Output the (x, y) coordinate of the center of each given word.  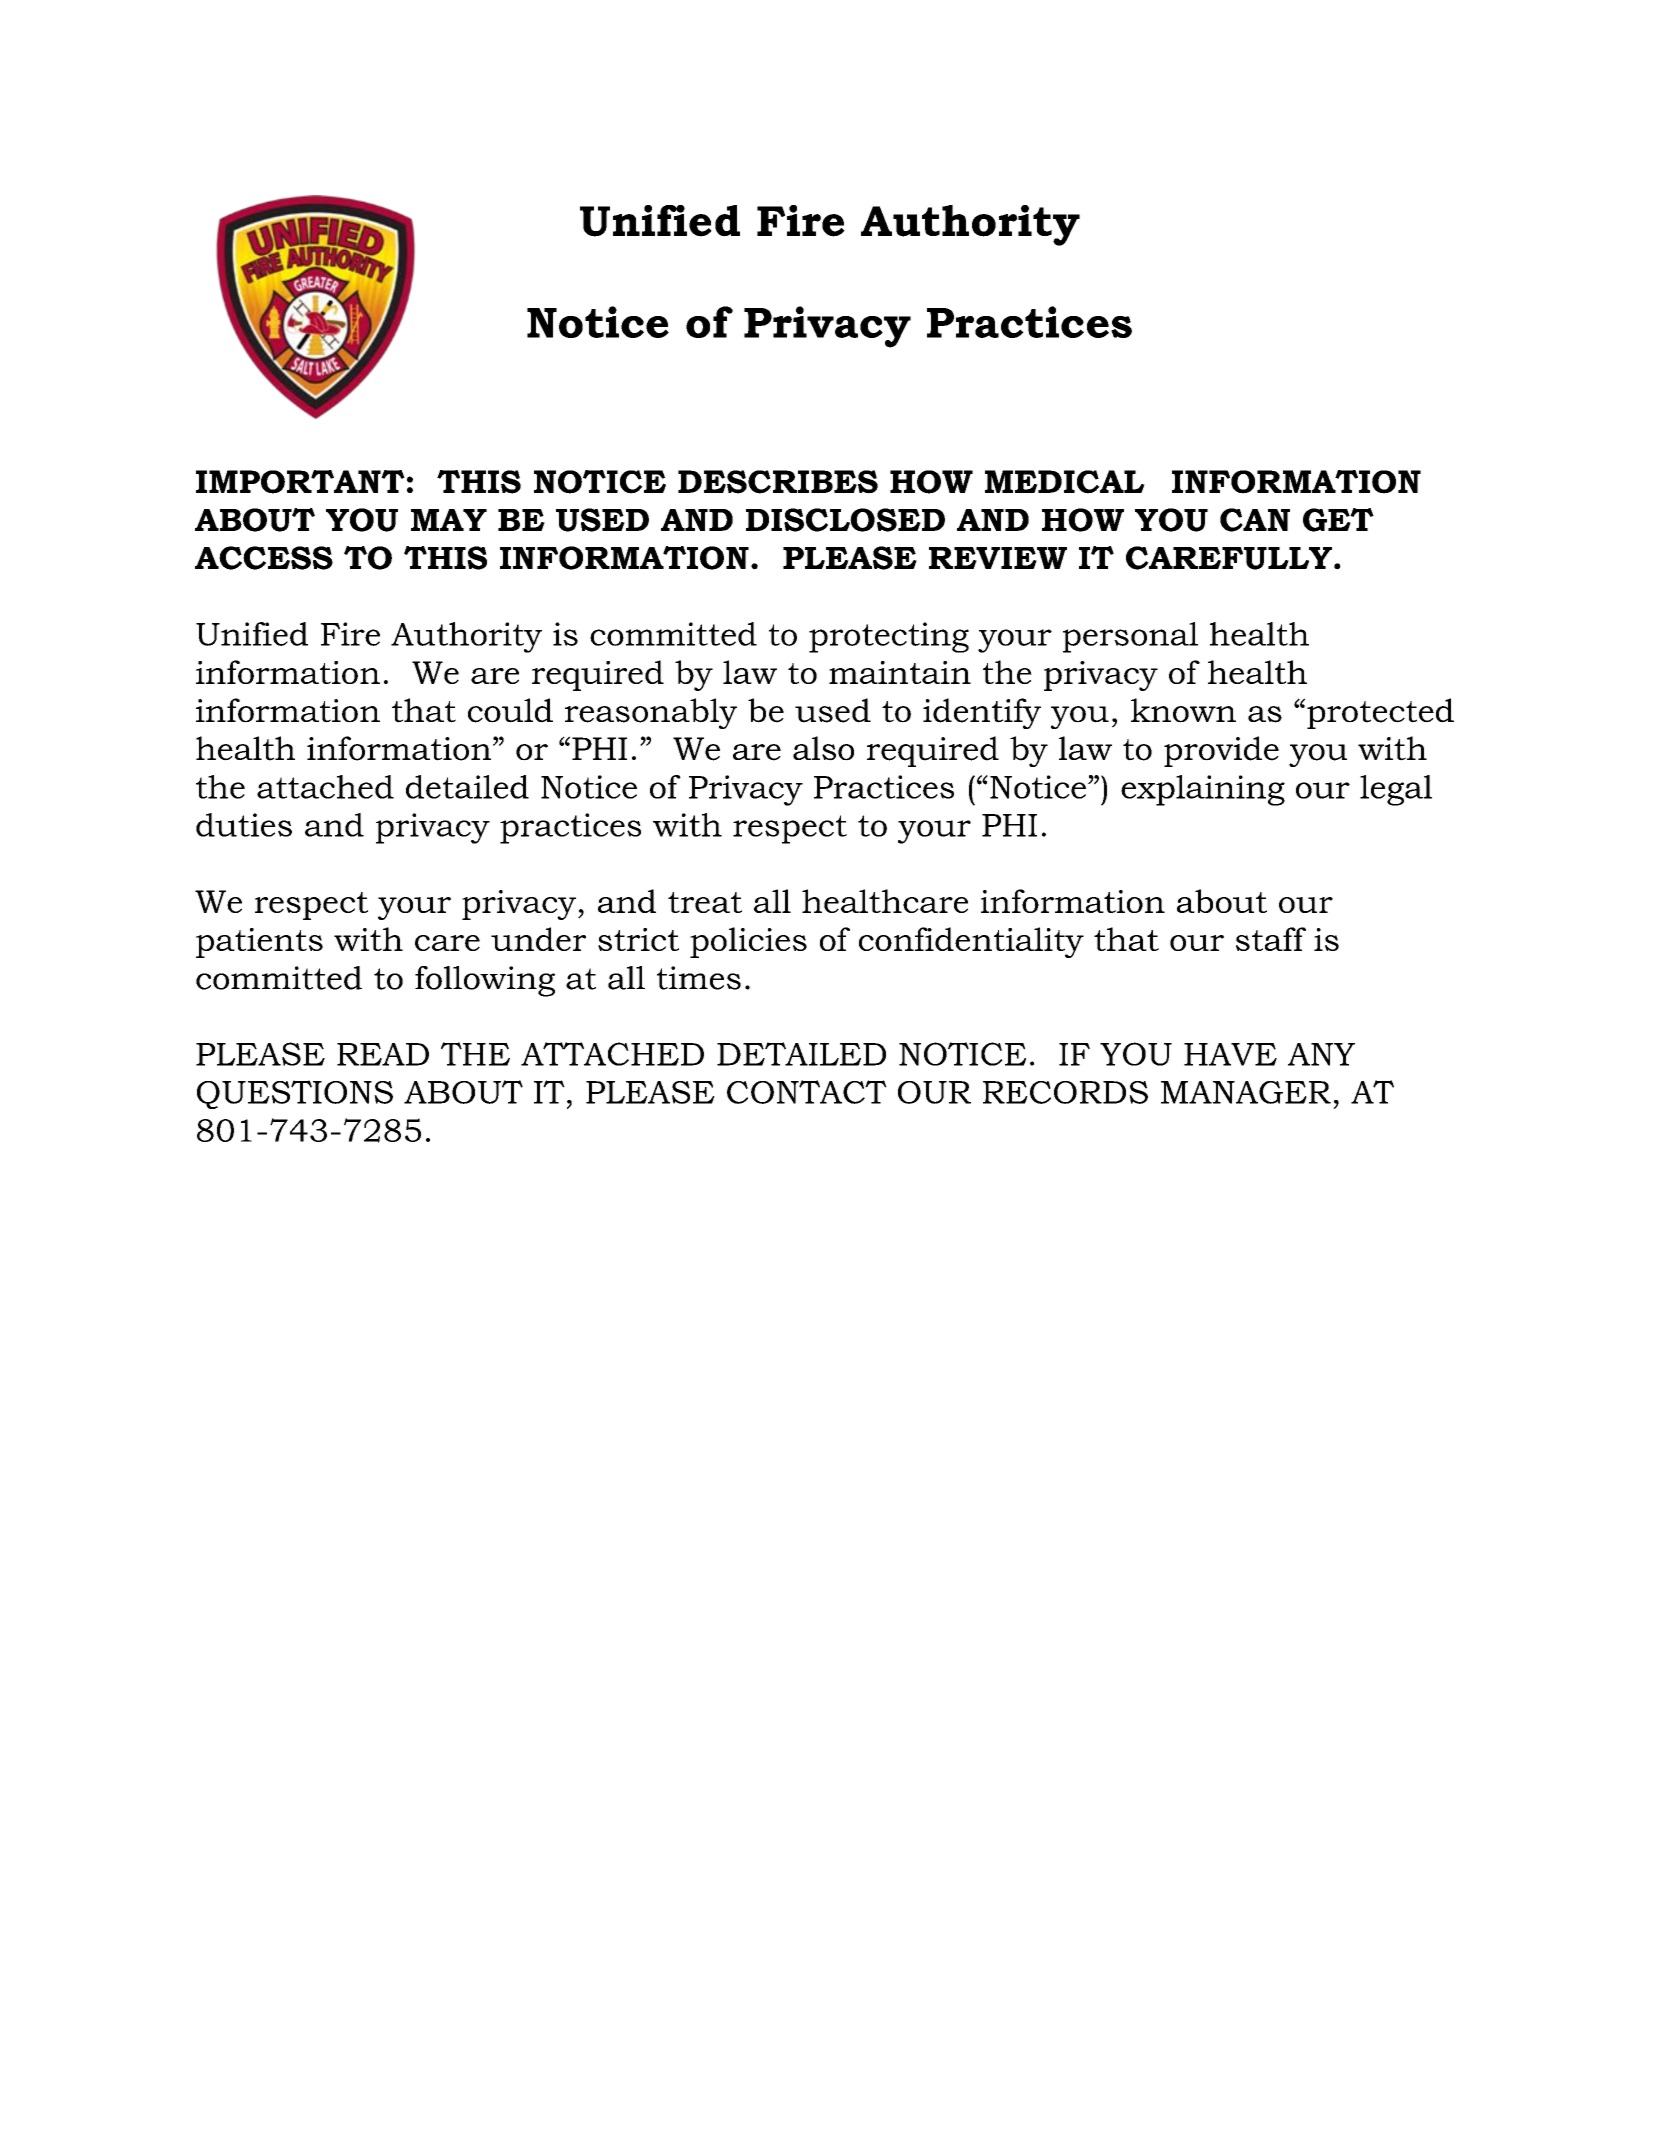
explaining (1203, 790)
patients (259, 943)
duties (244, 825)
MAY (449, 520)
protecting (889, 637)
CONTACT (807, 1092)
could (510, 710)
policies (748, 942)
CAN (1255, 520)
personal (1130, 637)
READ (383, 1054)
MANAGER (1246, 1092)
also (823, 748)
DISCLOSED (845, 520)
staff (1271, 939)
